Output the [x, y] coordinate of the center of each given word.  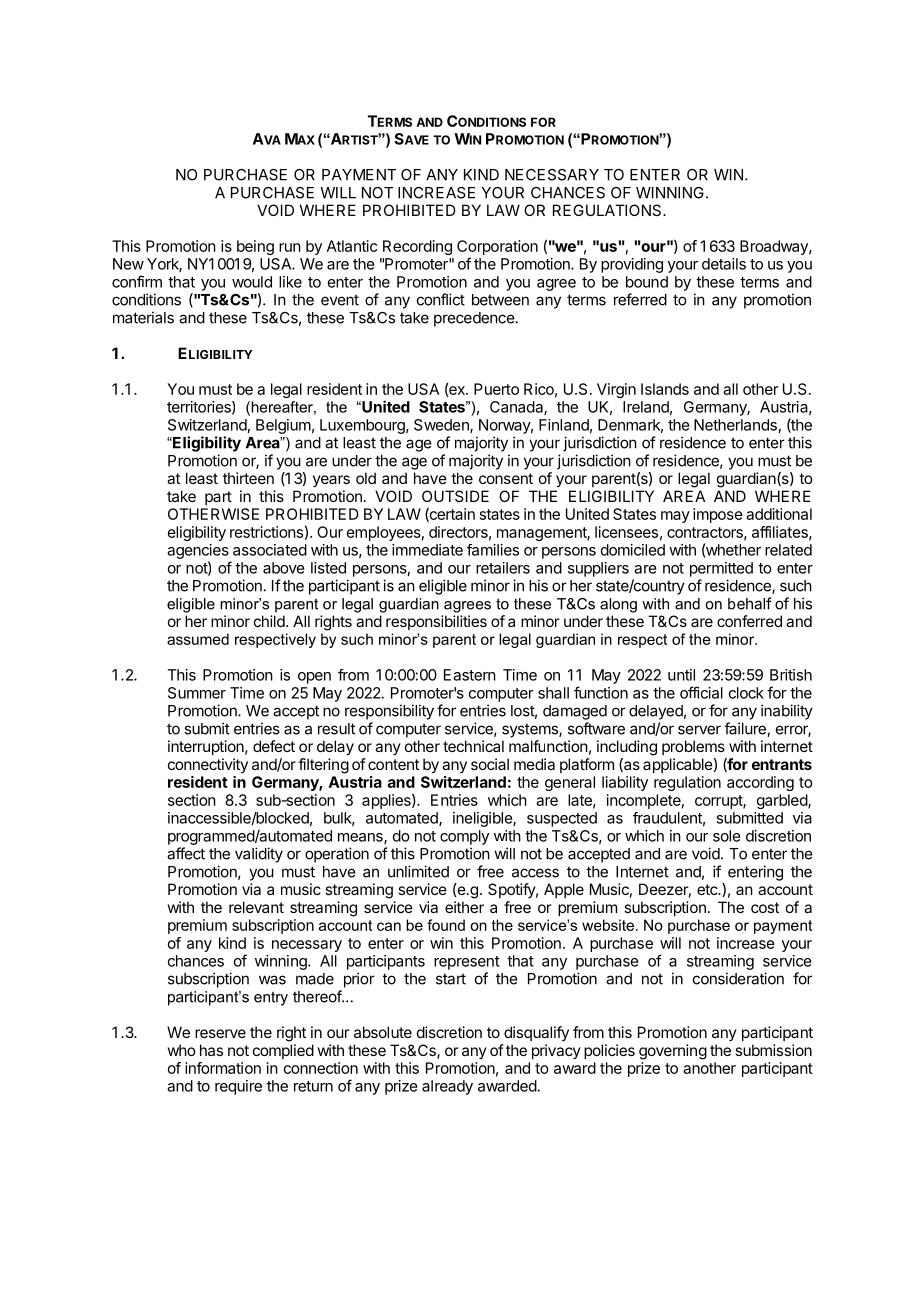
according [760, 783]
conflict [441, 299]
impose [718, 515]
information [223, 1068]
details [724, 264]
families [493, 550]
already [447, 1087]
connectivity [208, 765]
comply [464, 837]
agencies [198, 551]
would [252, 282]
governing [673, 1052]
